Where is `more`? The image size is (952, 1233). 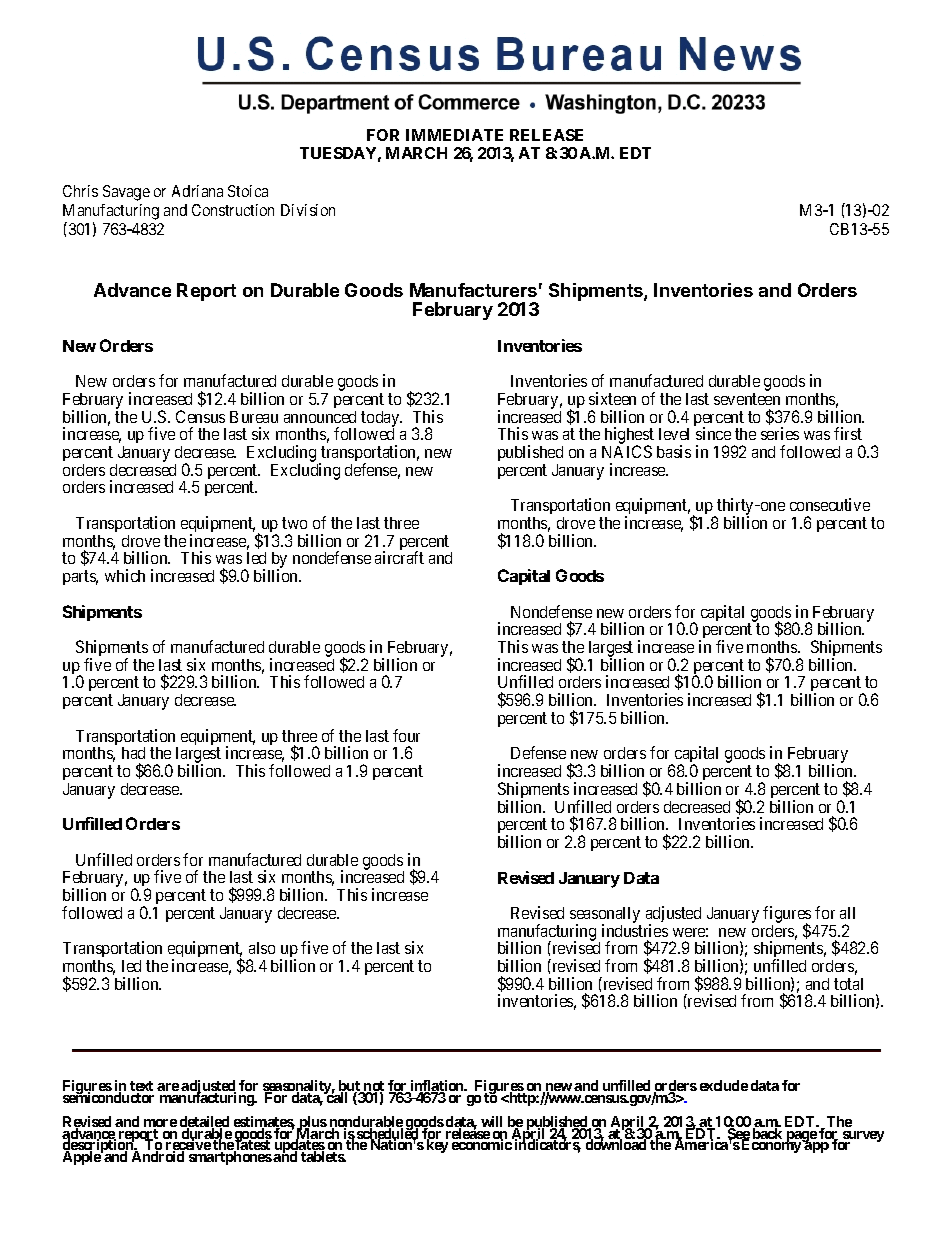
more is located at coordinates (160, 1124).
